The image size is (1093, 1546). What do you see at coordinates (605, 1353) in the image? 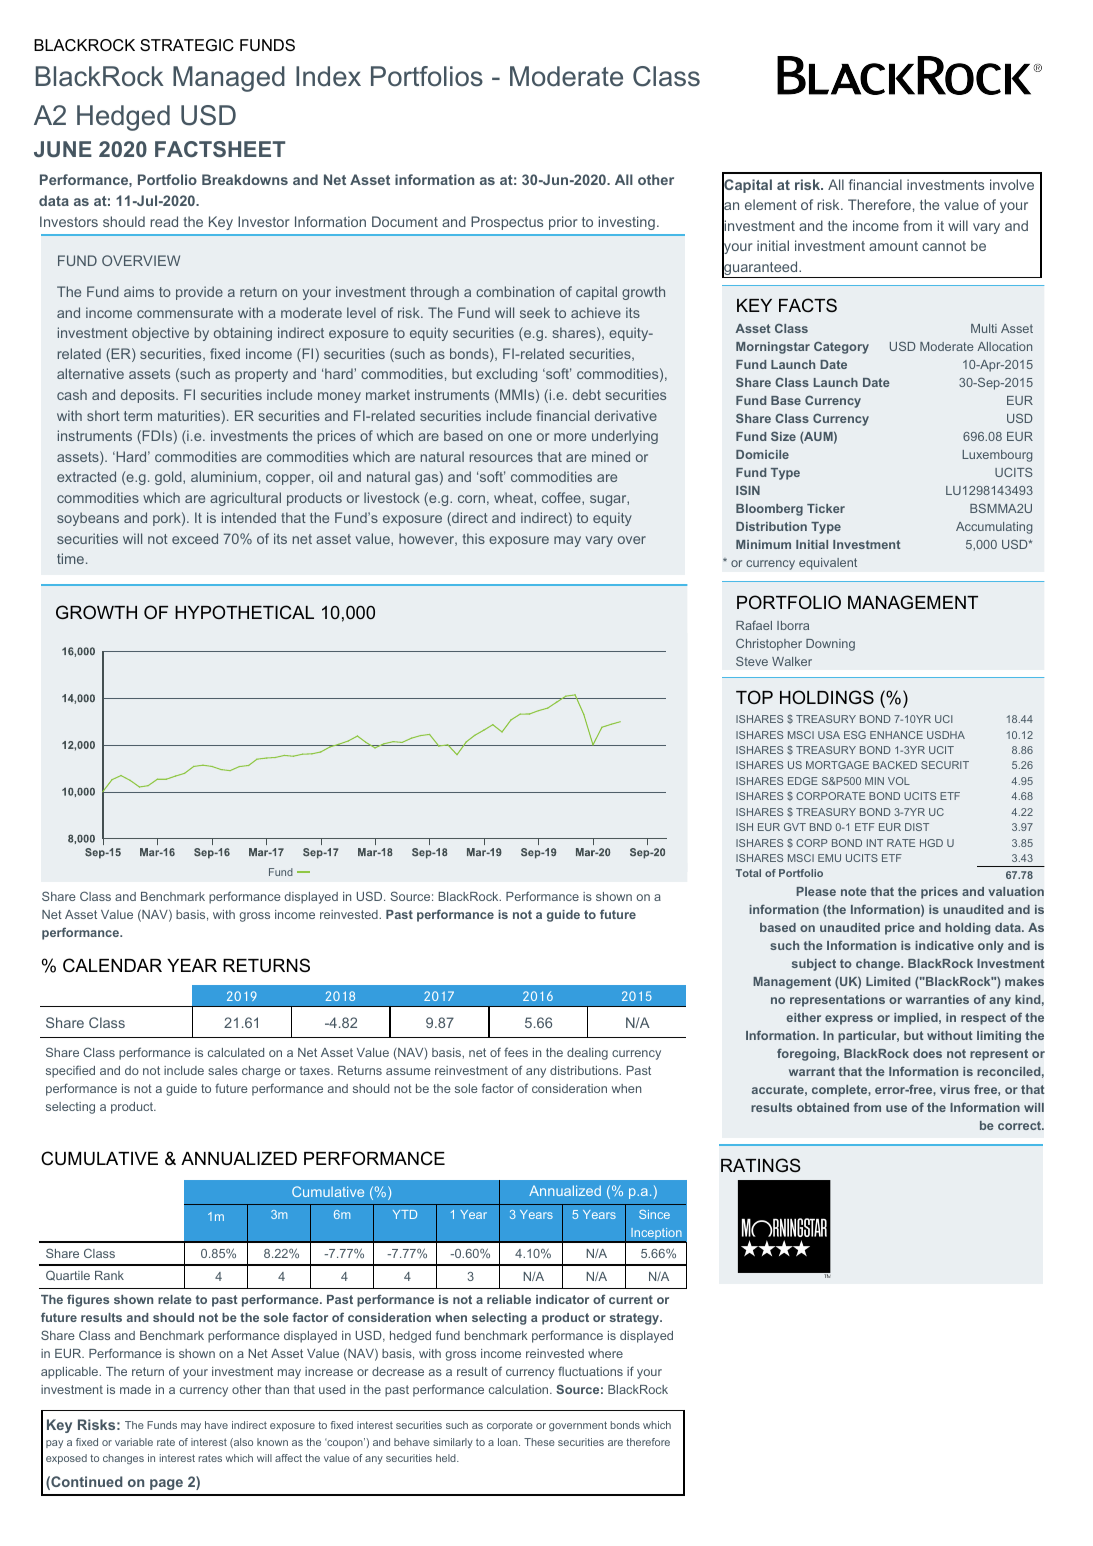
I see `where` at bounding box center [605, 1353].
